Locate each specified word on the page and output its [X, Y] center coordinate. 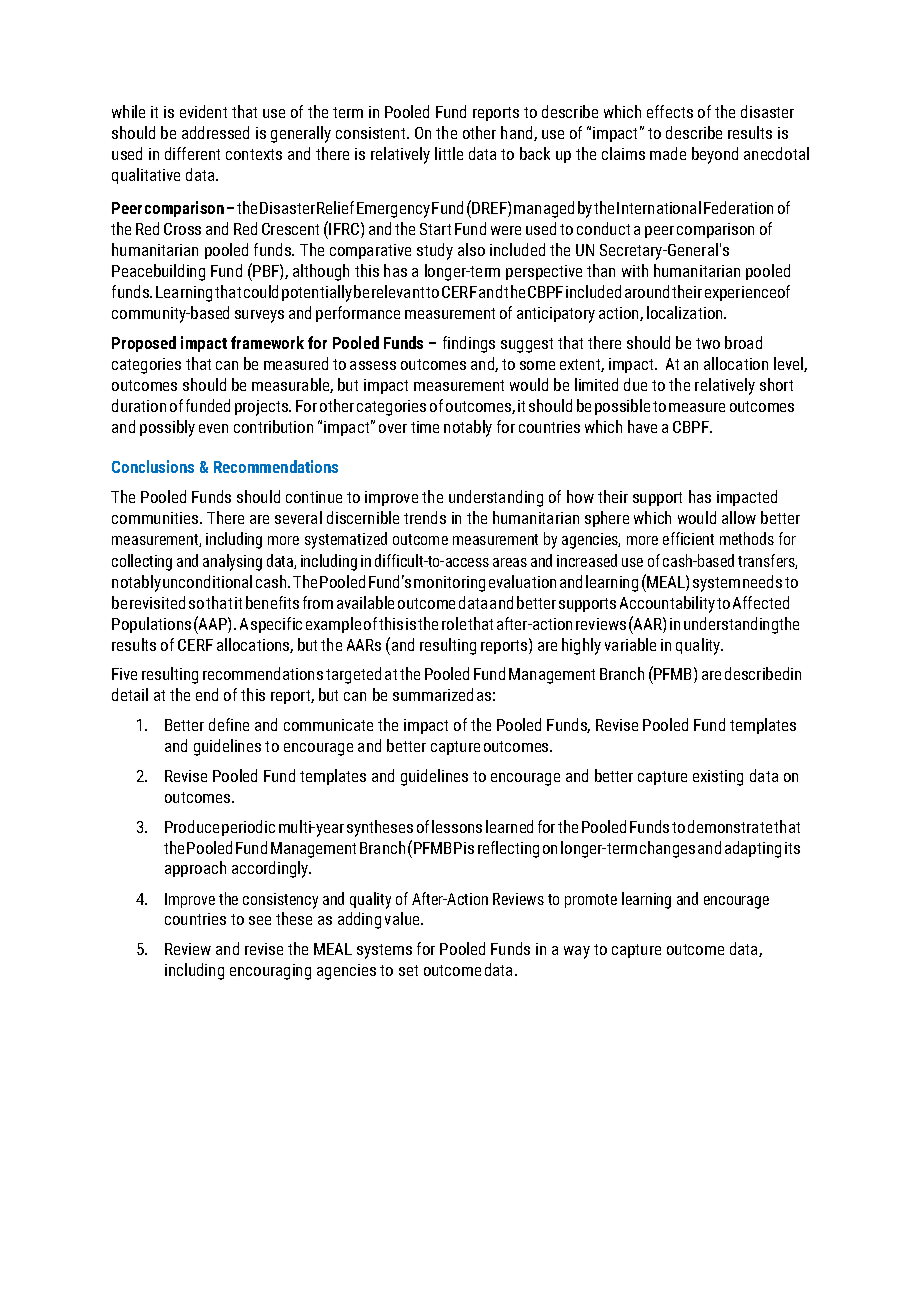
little [449, 153]
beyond [715, 155]
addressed [215, 132]
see [260, 920]
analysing [232, 562]
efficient [688, 538]
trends [425, 517]
